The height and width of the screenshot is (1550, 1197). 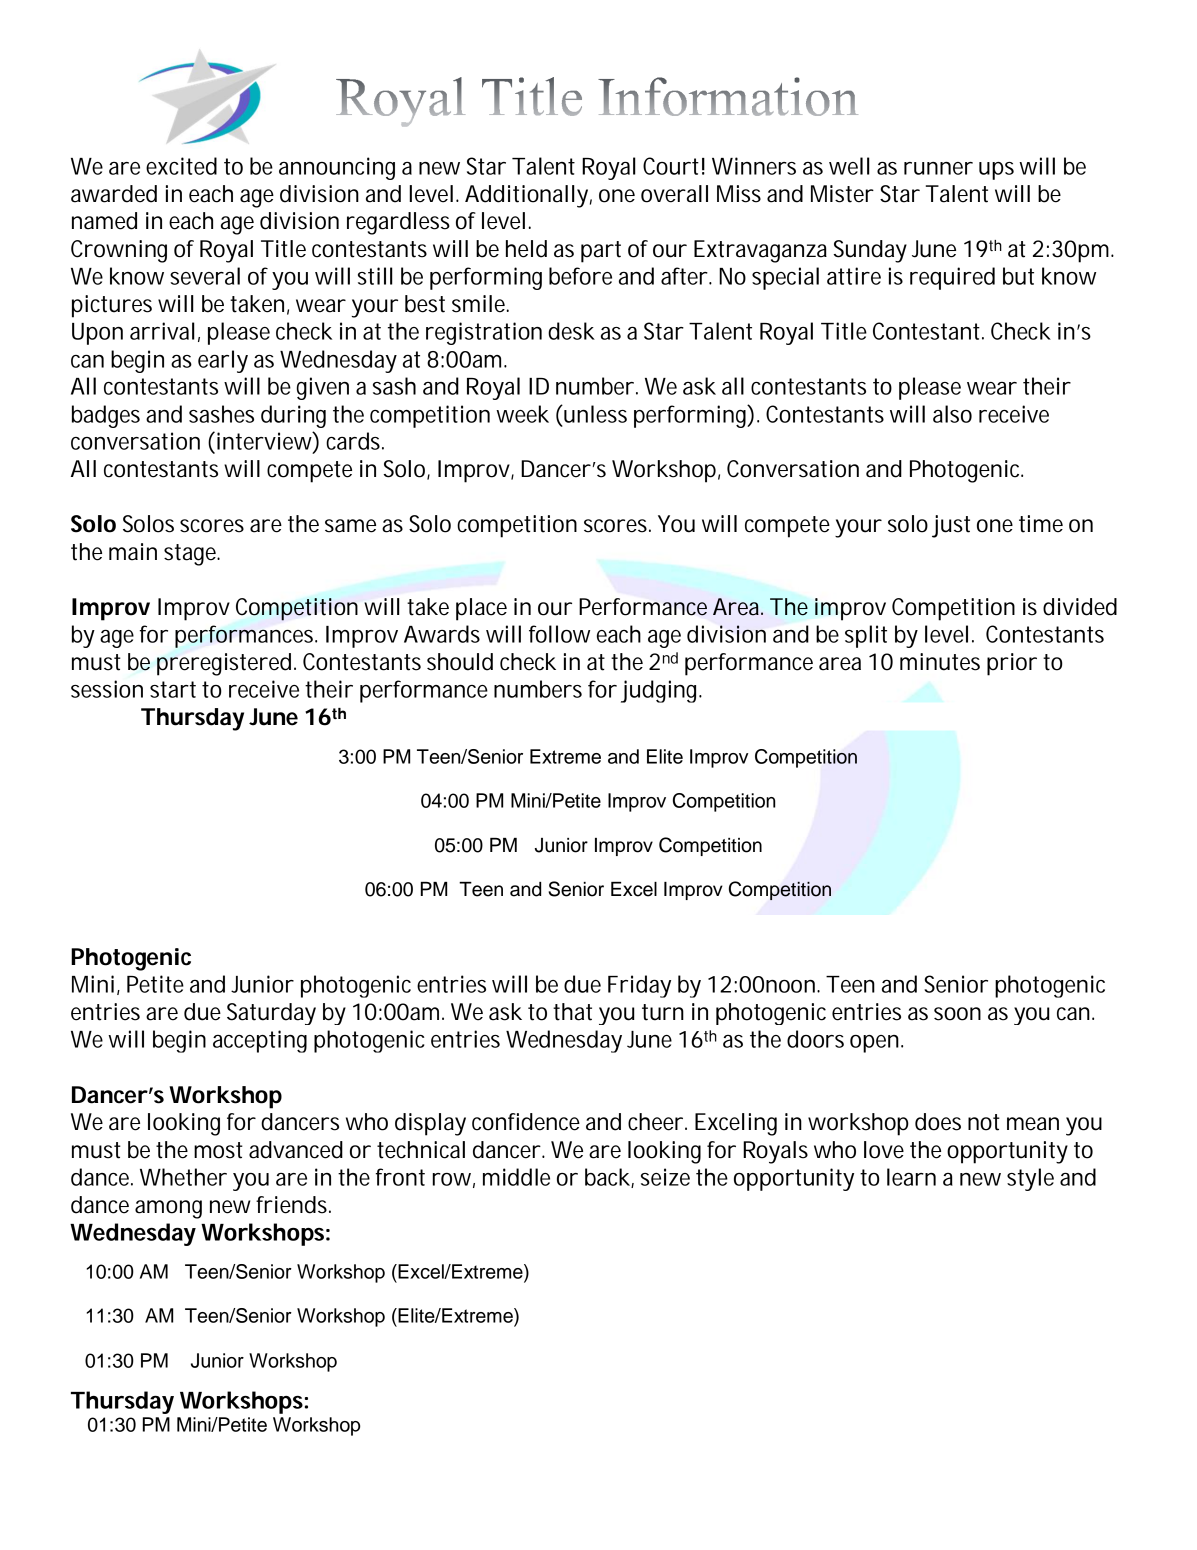 I want to click on overall, so click(x=674, y=194).
